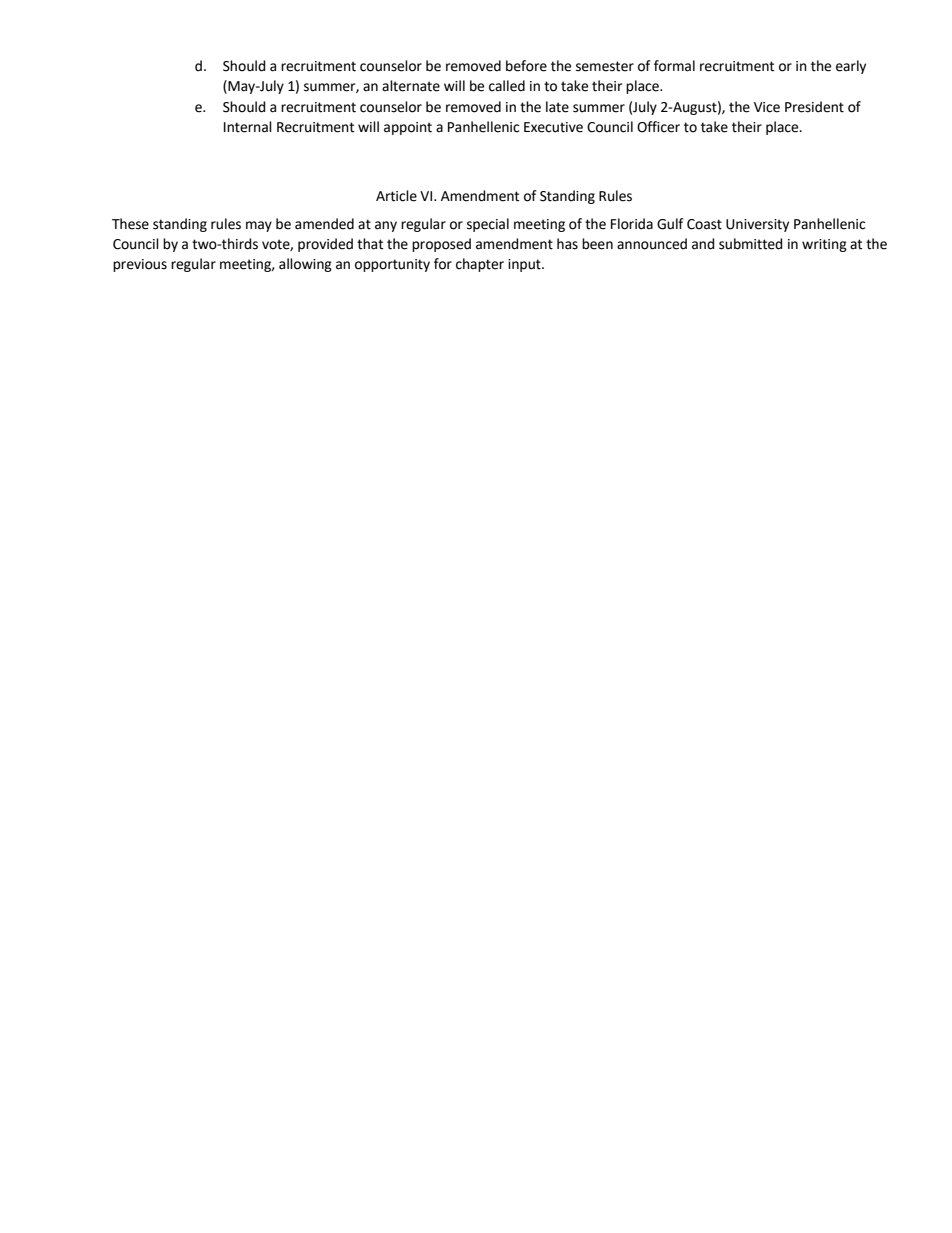  I want to click on early, so click(851, 67).
